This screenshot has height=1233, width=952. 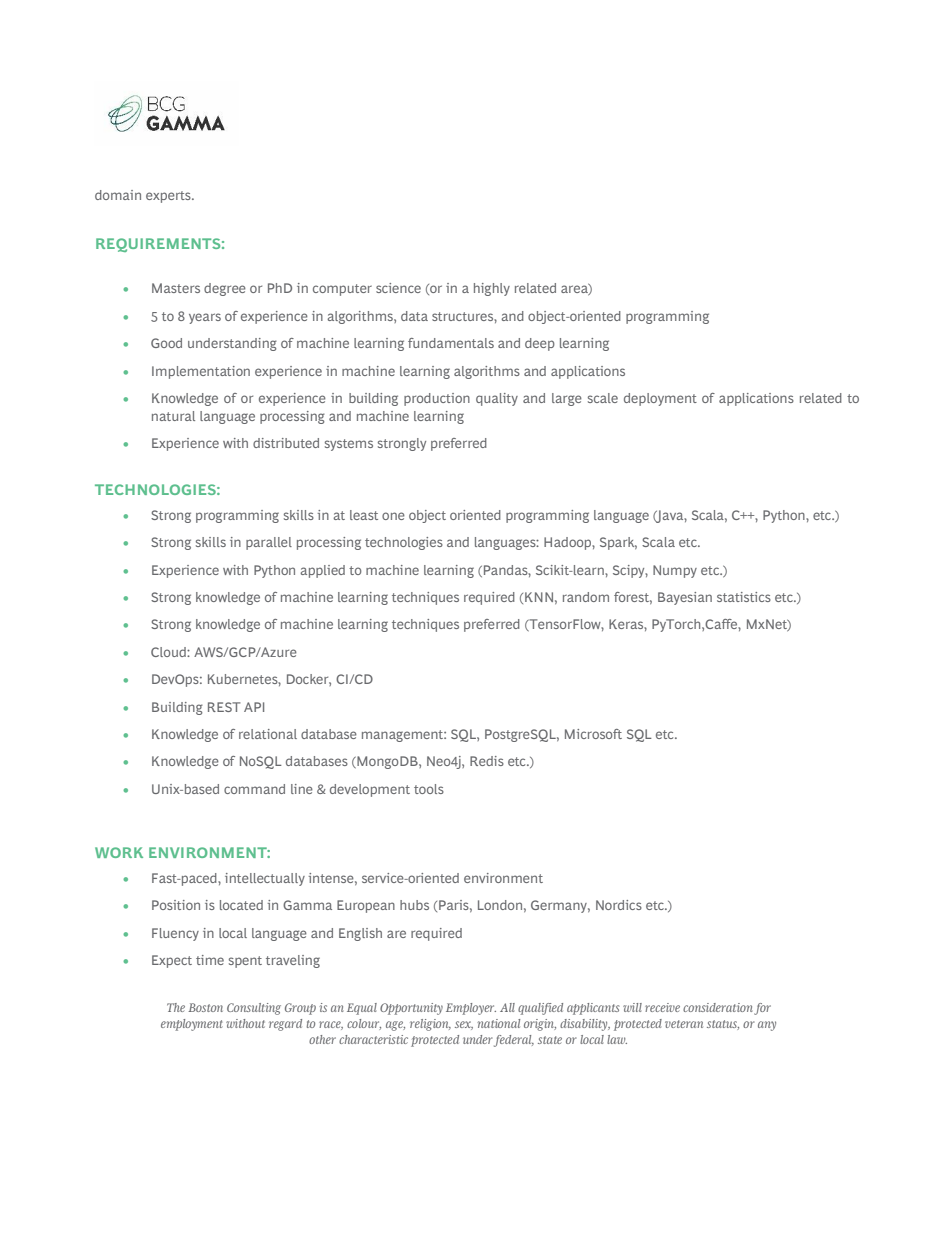 I want to click on Nordics, so click(x=619, y=905).
